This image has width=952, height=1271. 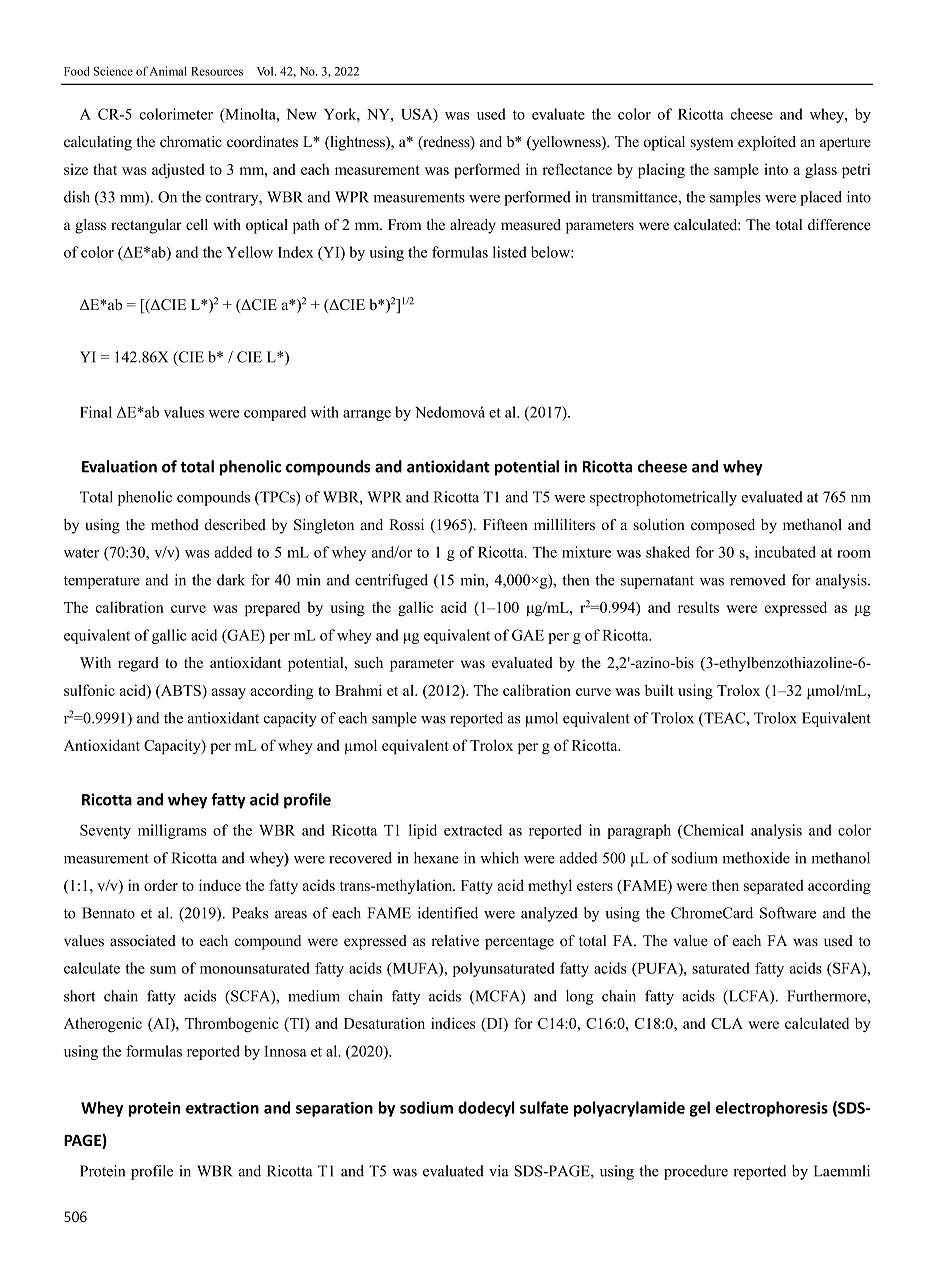 What do you see at coordinates (367, 415) in the image?
I see `arrange` at bounding box center [367, 415].
